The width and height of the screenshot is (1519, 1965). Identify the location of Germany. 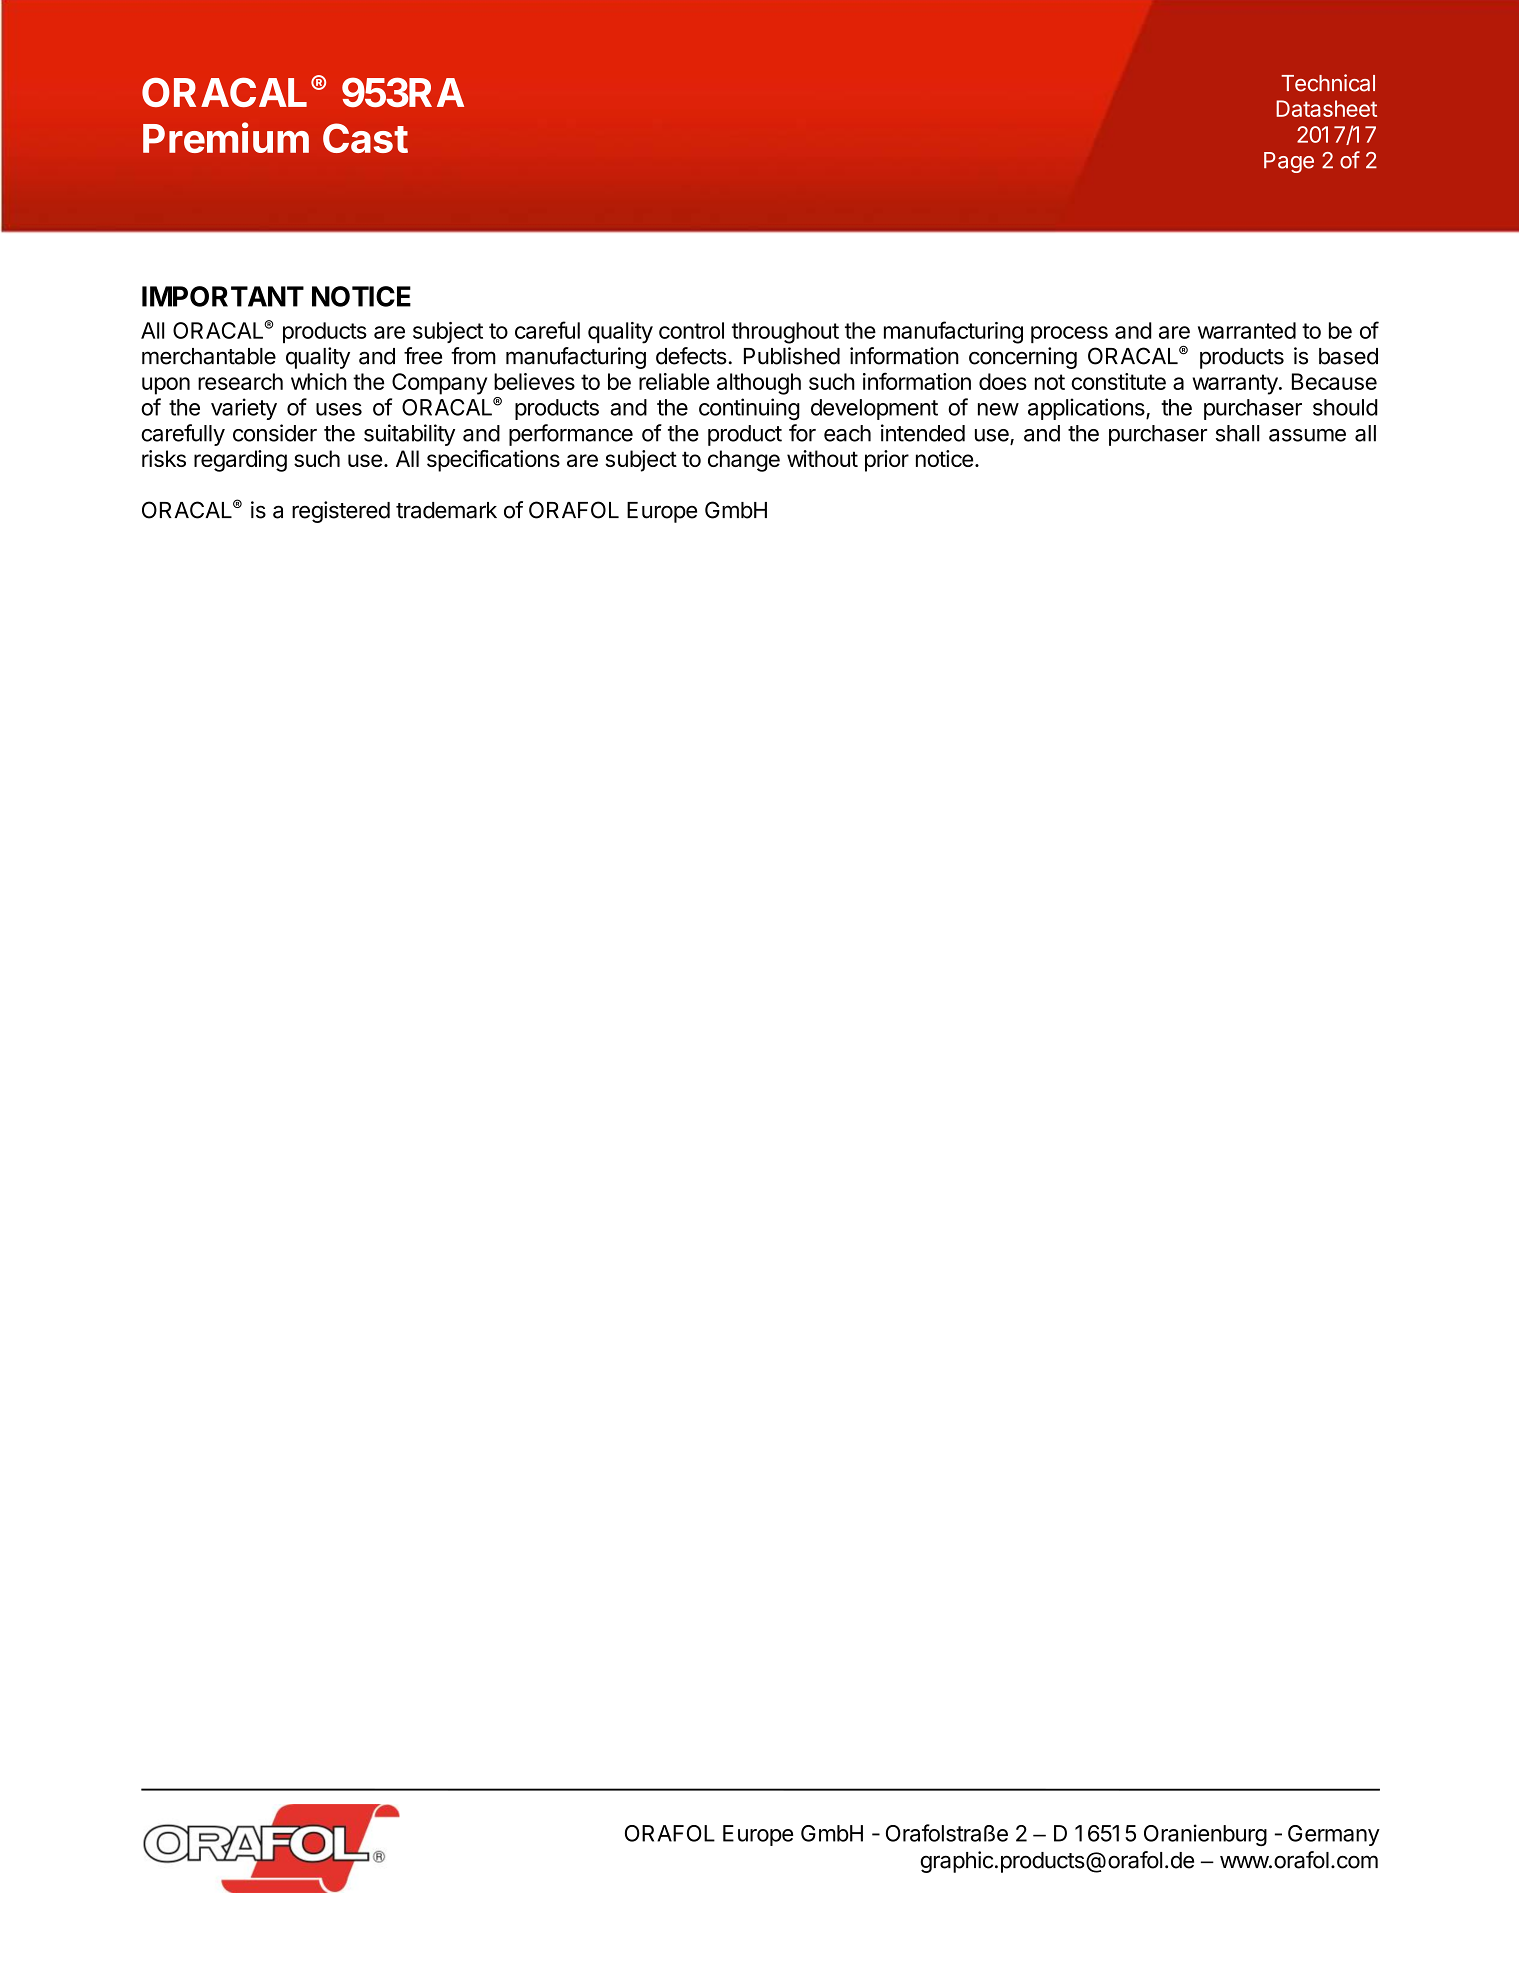
(1334, 1835).
